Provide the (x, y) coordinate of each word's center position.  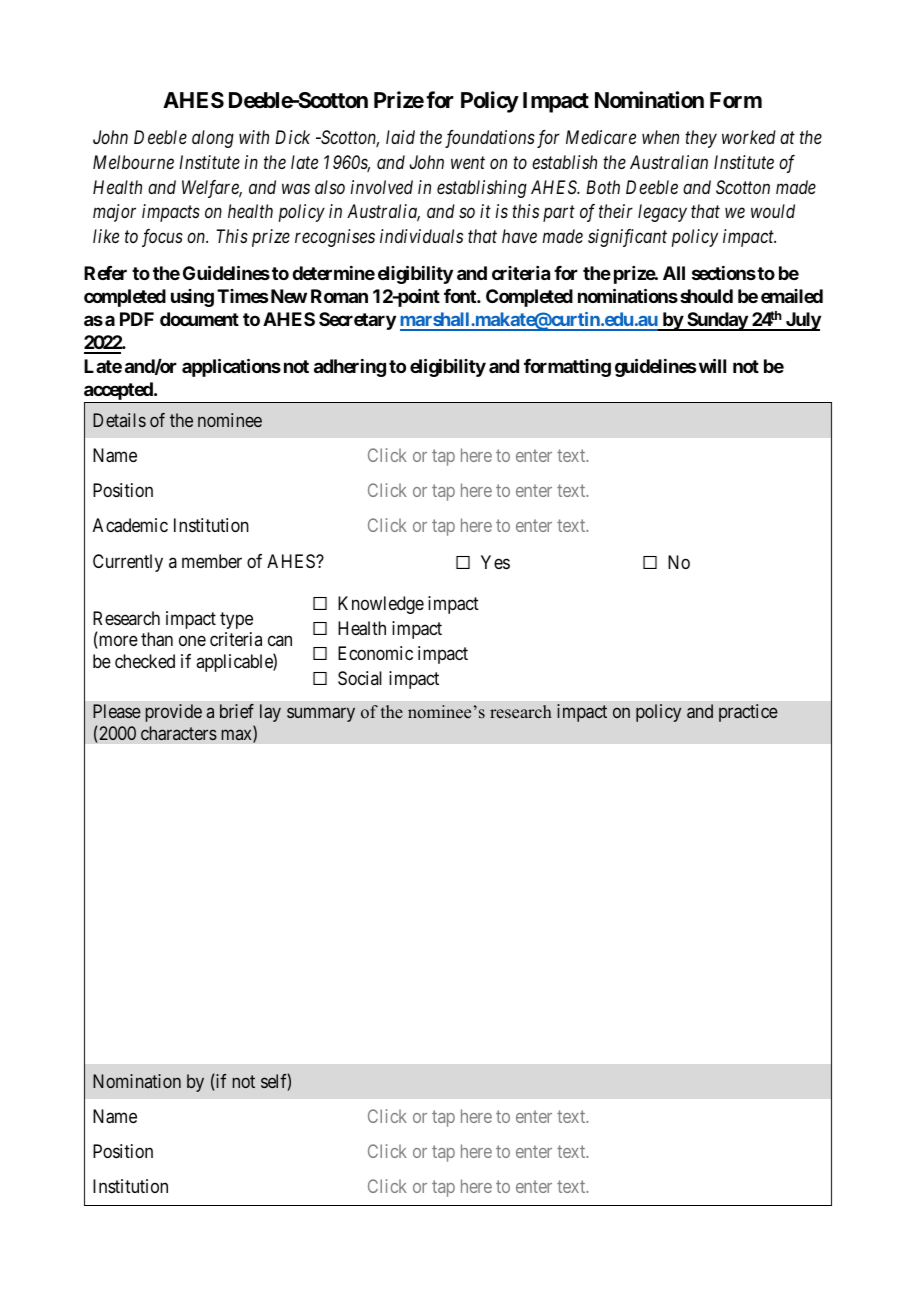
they (701, 139)
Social (360, 678)
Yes (495, 562)
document (199, 319)
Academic (130, 525)
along (213, 139)
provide (174, 713)
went (468, 163)
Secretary (357, 321)
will (712, 365)
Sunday (717, 321)
